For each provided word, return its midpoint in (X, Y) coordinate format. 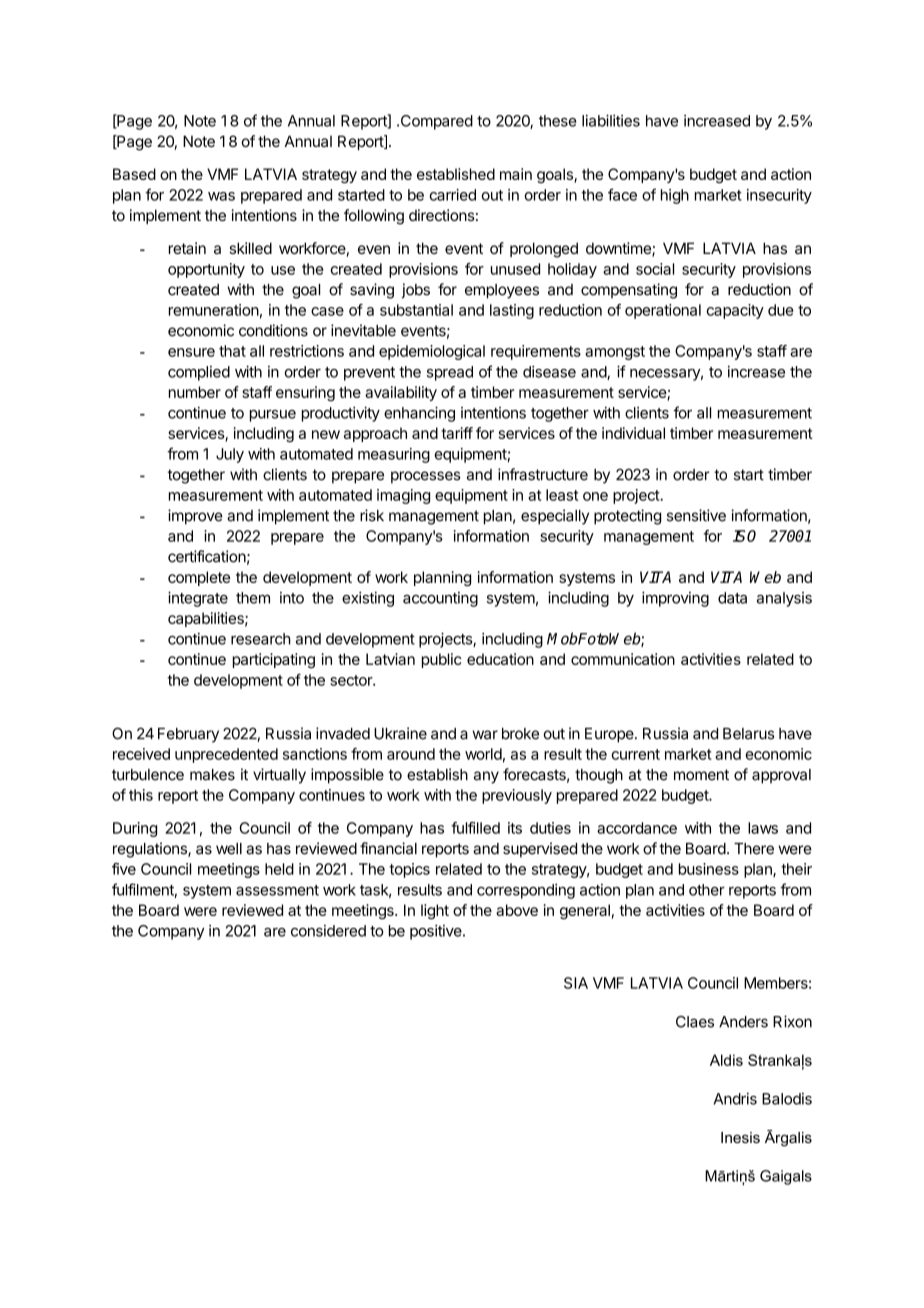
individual (633, 433)
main (516, 174)
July (230, 455)
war (485, 735)
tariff (457, 433)
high (675, 196)
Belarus (749, 734)
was (221, 196)
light (435, 911)
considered (328, 931)
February (188, 735)
